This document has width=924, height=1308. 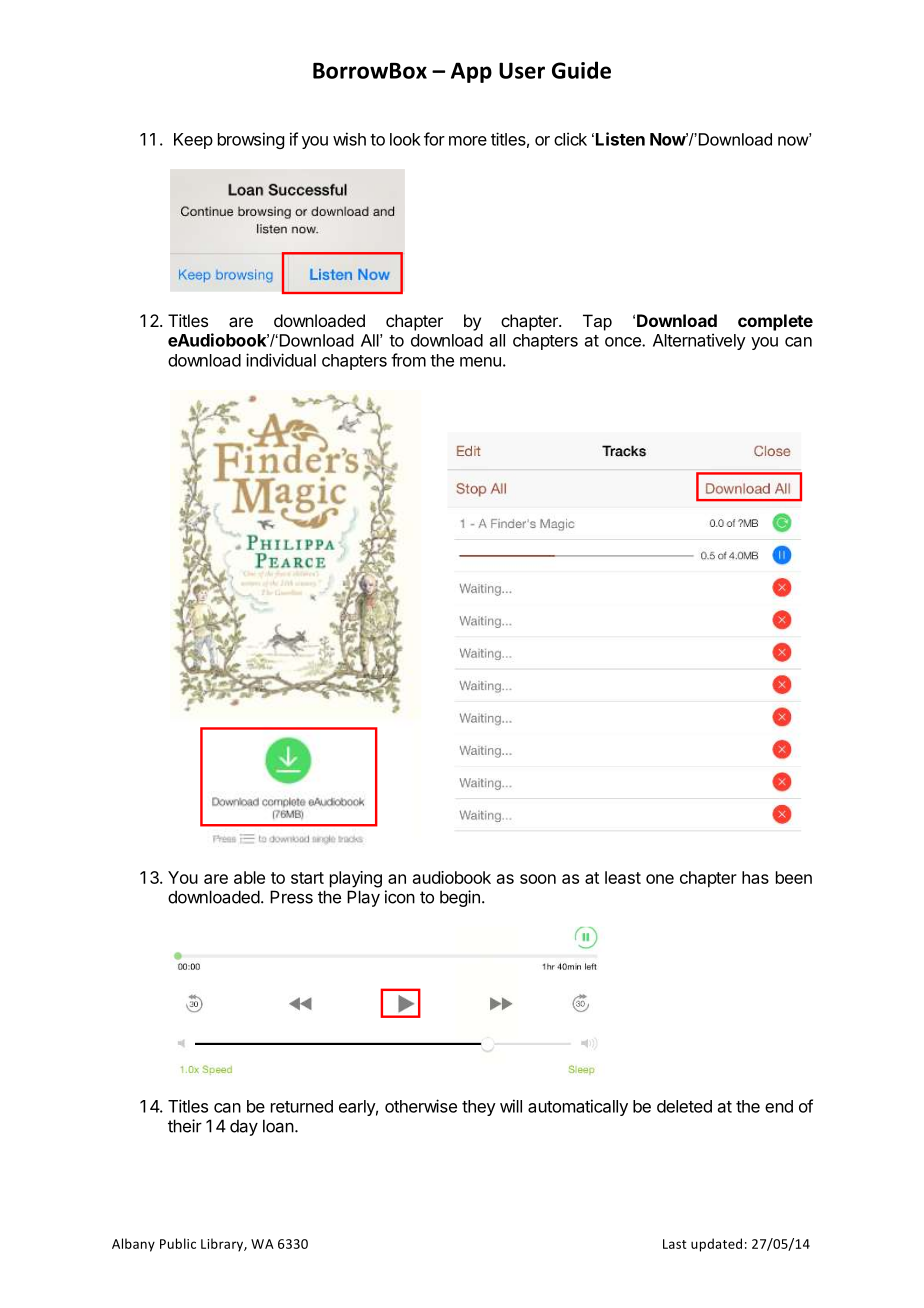 What do you see at coordinates (479, 1108) in the document?
I see `they` at bounding box center [479, 1108].
